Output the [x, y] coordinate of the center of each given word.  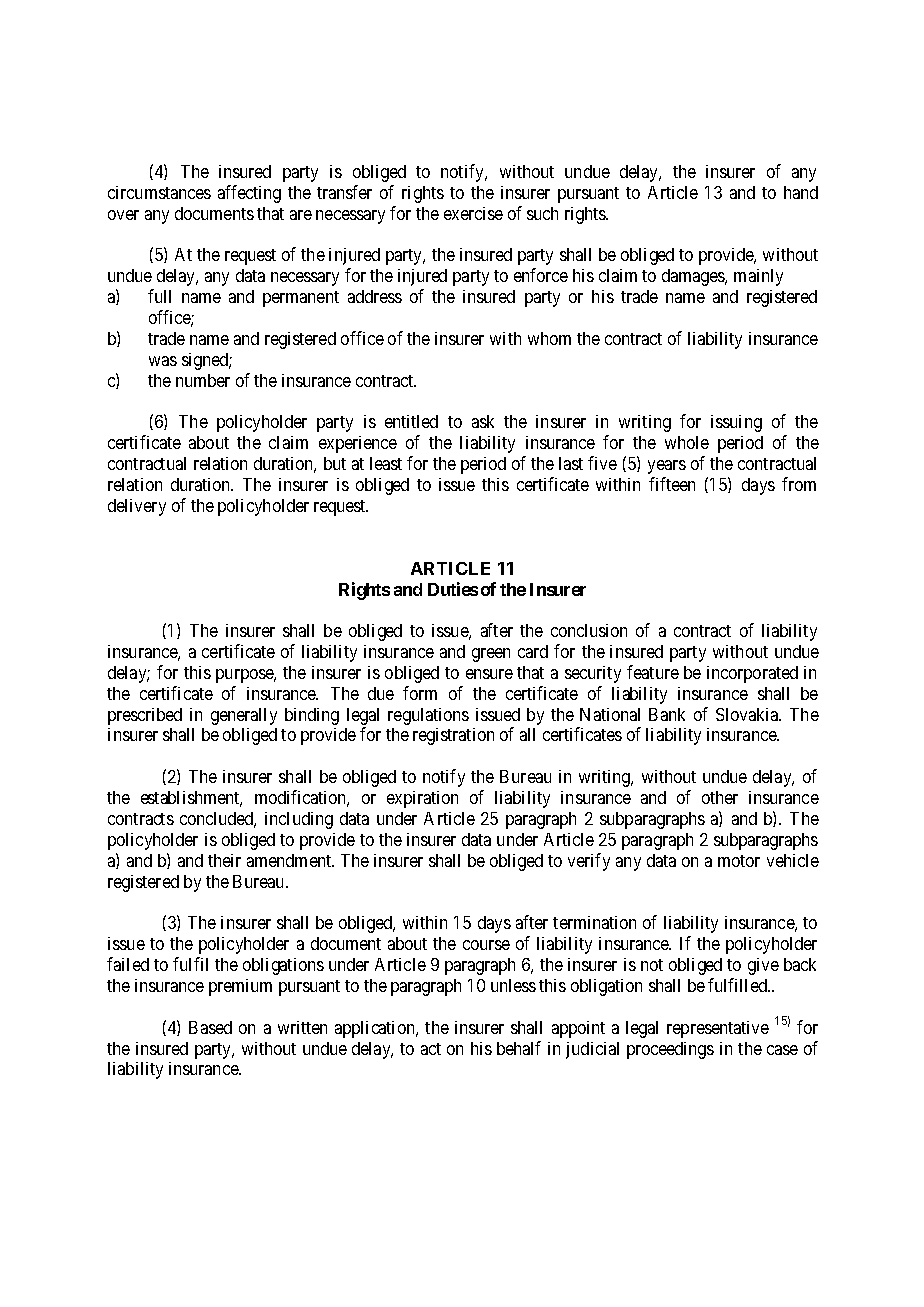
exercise [473, 213]
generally [244, 716]
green [491, 655]
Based [210, 1027]
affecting [249, 194]
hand [801, 192]
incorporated [752, 674]
